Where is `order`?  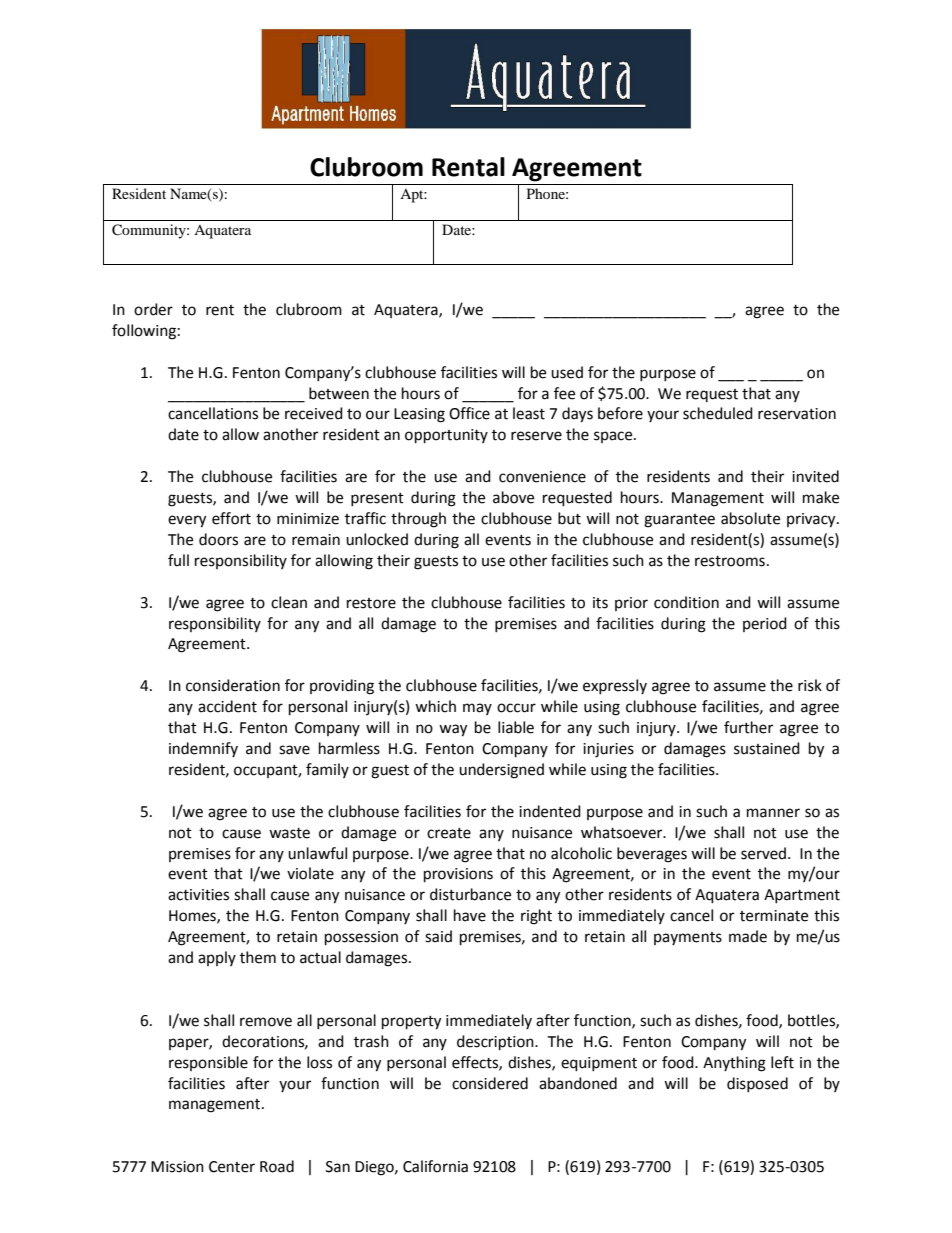 order is located at coordinates (153, 309).
